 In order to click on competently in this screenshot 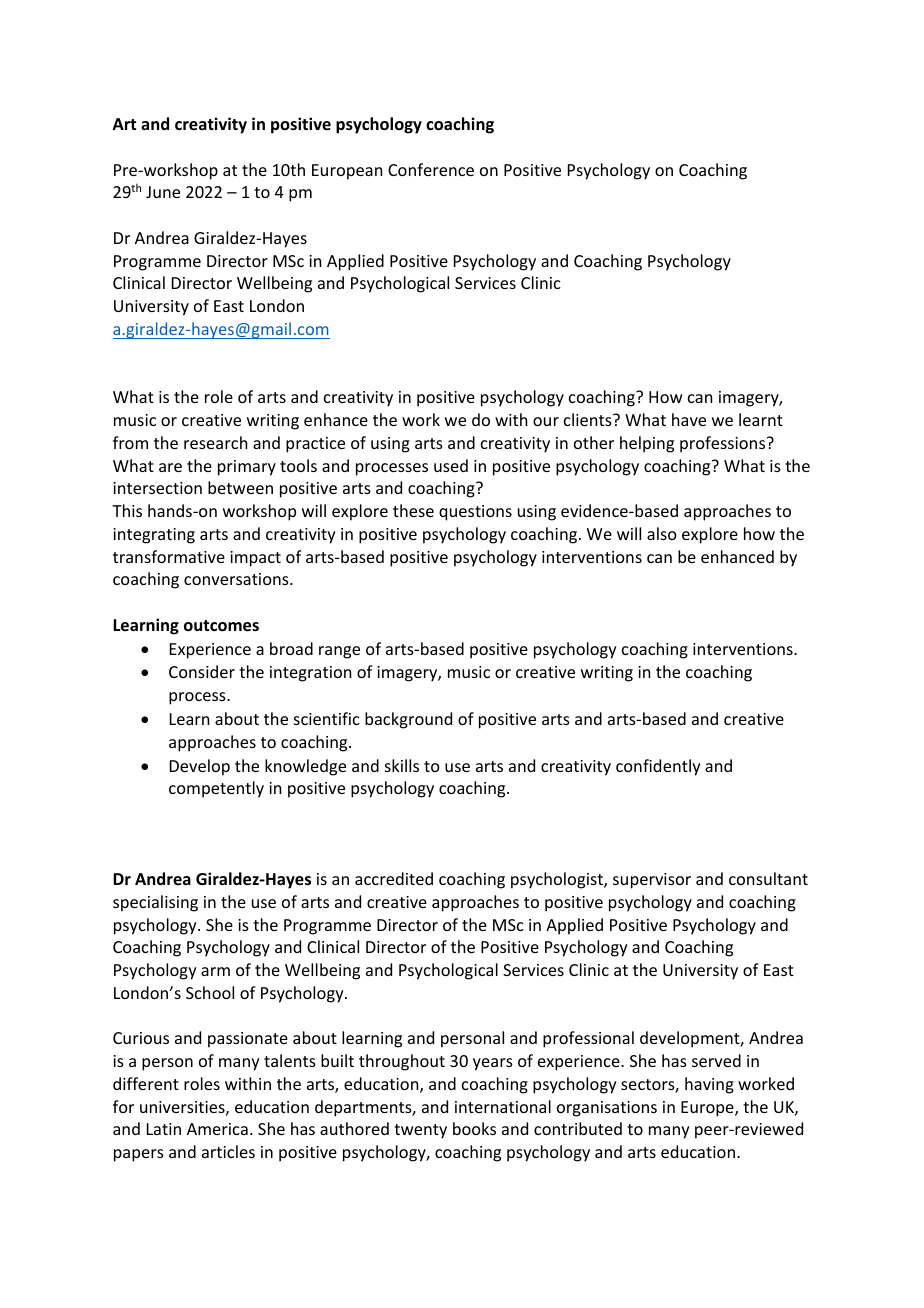, I will do `click(216, 789)`.
